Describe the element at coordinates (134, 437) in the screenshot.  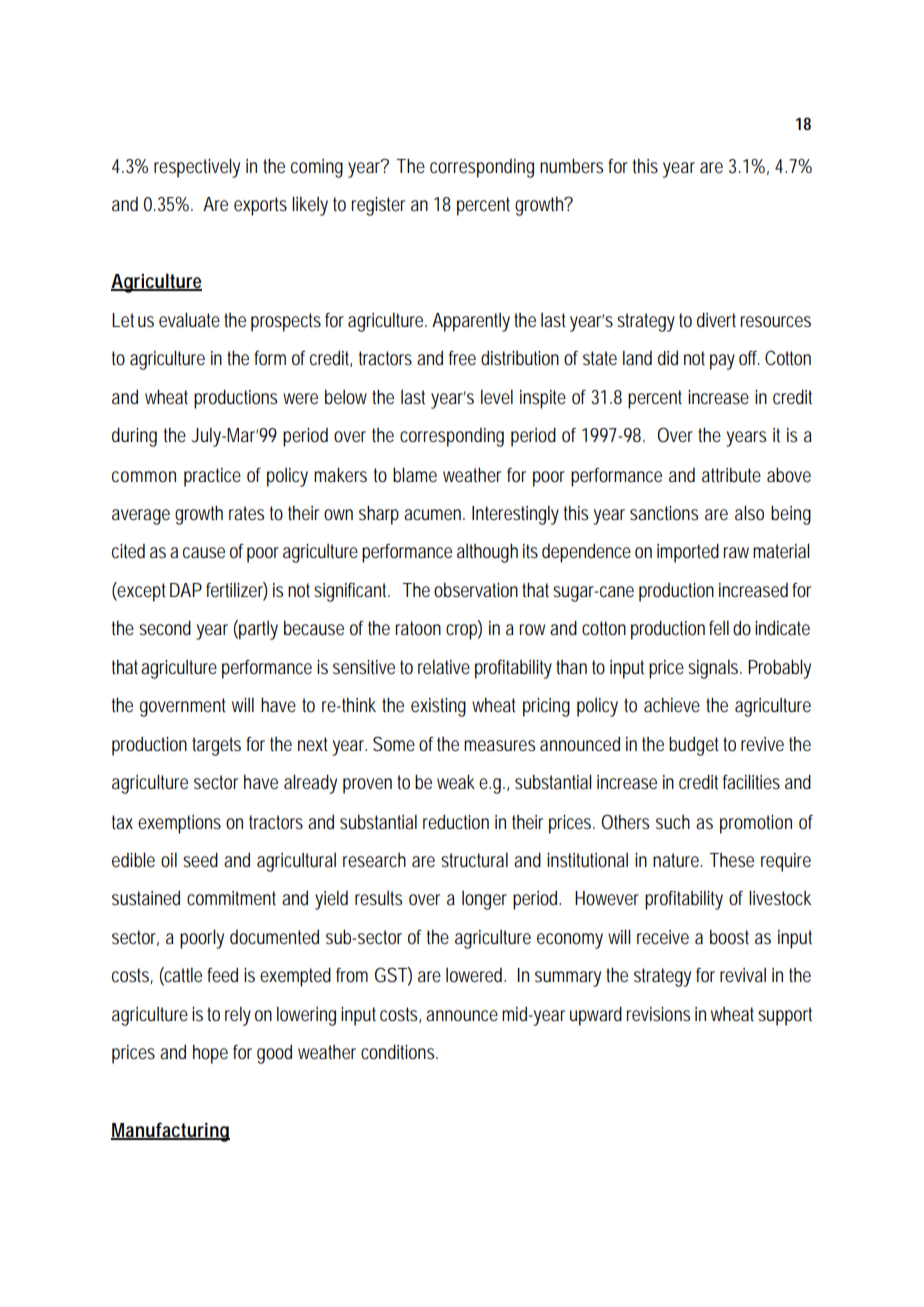
I see `during` at that location.
